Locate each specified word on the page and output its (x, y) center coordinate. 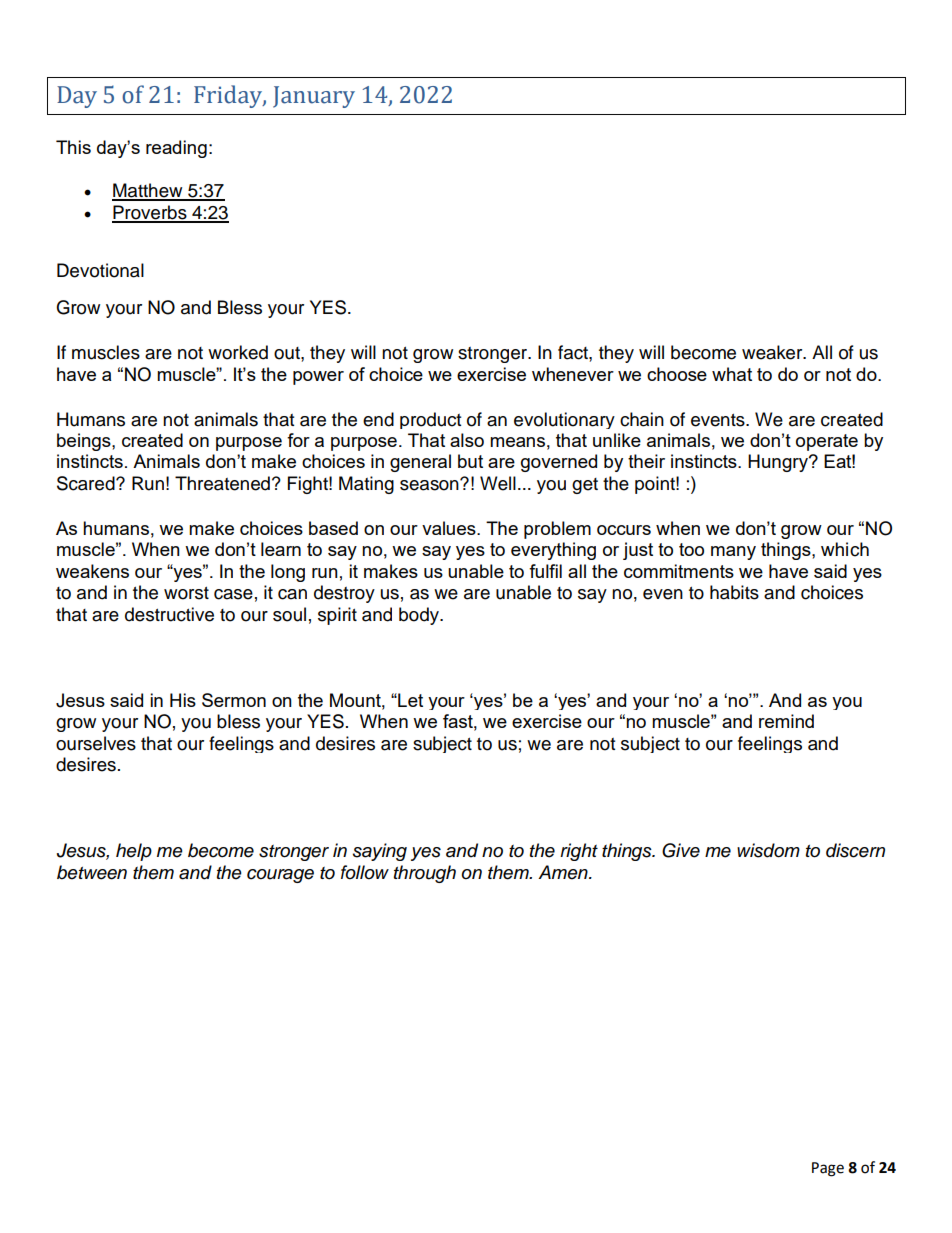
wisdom (768, 850)
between (92, 872)
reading (176, 149)
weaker (773, 352)
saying (380, 852)
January (314, 97)
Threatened (222, 483)
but (470, 461)
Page (828, 1169)
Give (681, 850)
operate (827, 442)
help (134, 852)
